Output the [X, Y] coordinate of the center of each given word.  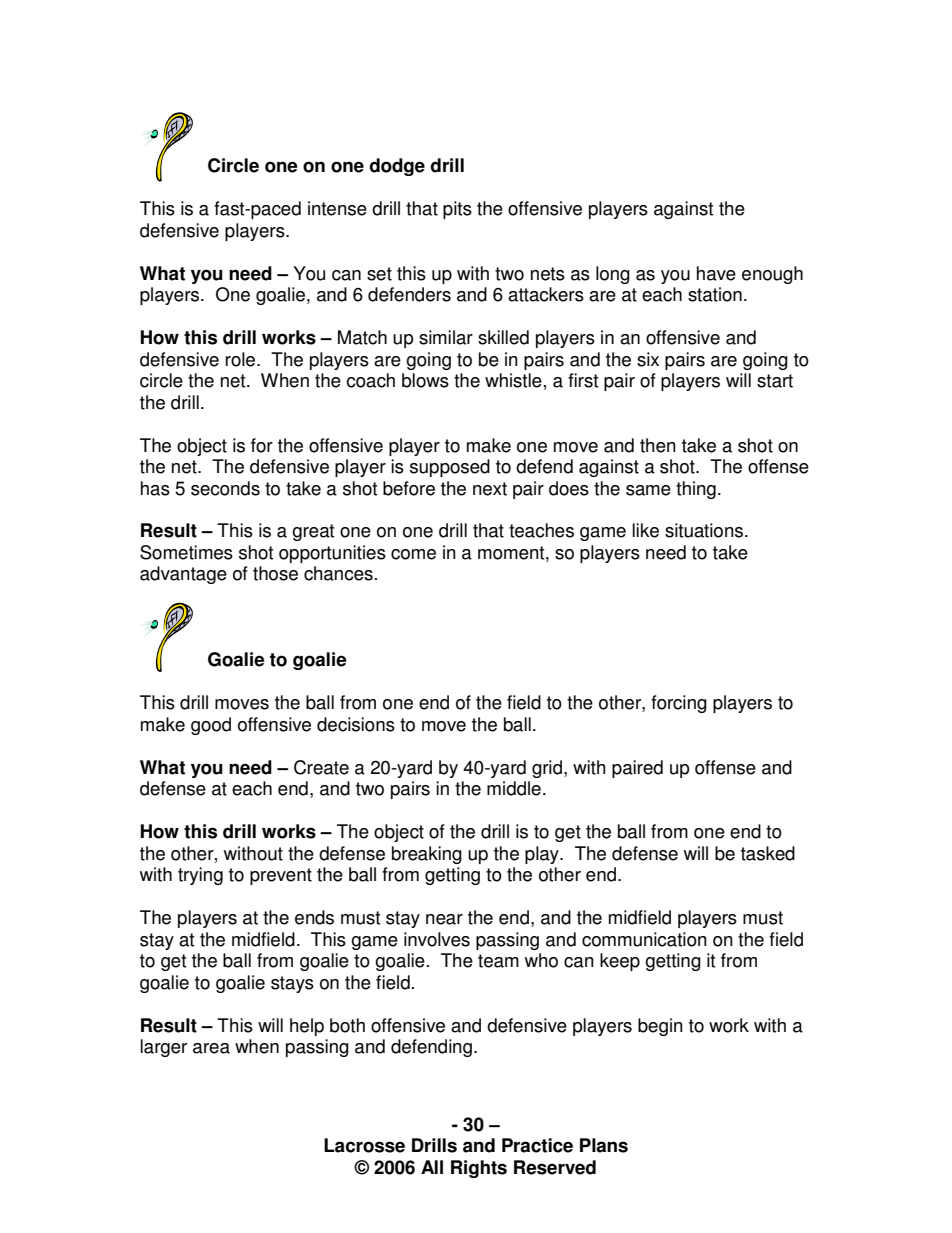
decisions [356, 724]
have [716, 273]
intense [337, 208]
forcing [679, 704]
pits [457, 210]
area [211, 1048]
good [211, 726]
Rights [479, 1169]
